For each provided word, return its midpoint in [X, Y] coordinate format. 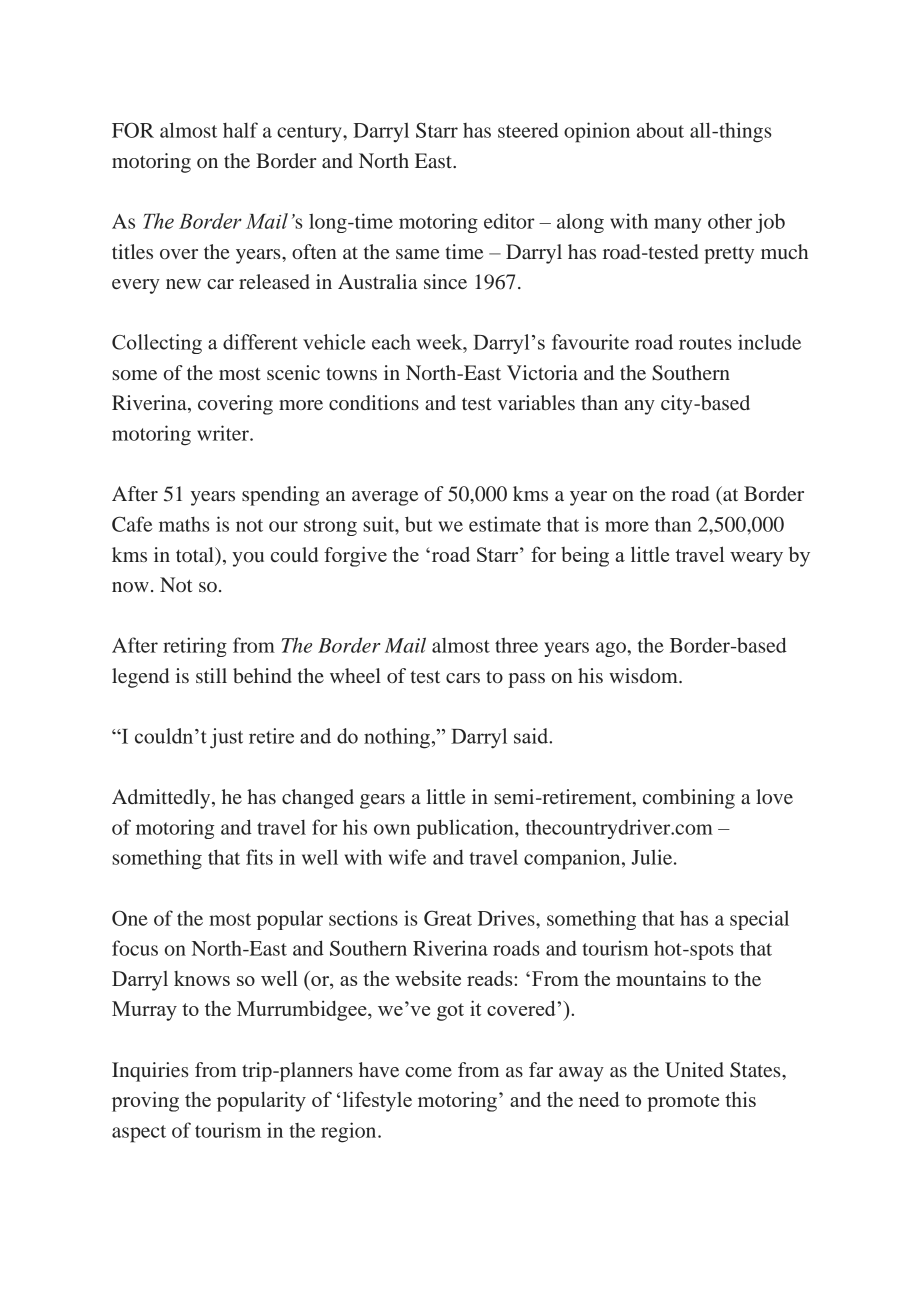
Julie [653, 857]
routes [705, 343]
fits [259, 857]
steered [528, 130]
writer [224, 433]
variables [536, 403]
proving [145, 1101]
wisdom [644, 675]
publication [466, 829]
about [660, 130]
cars [463, 678]
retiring [195, 647]
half [240, 130]
